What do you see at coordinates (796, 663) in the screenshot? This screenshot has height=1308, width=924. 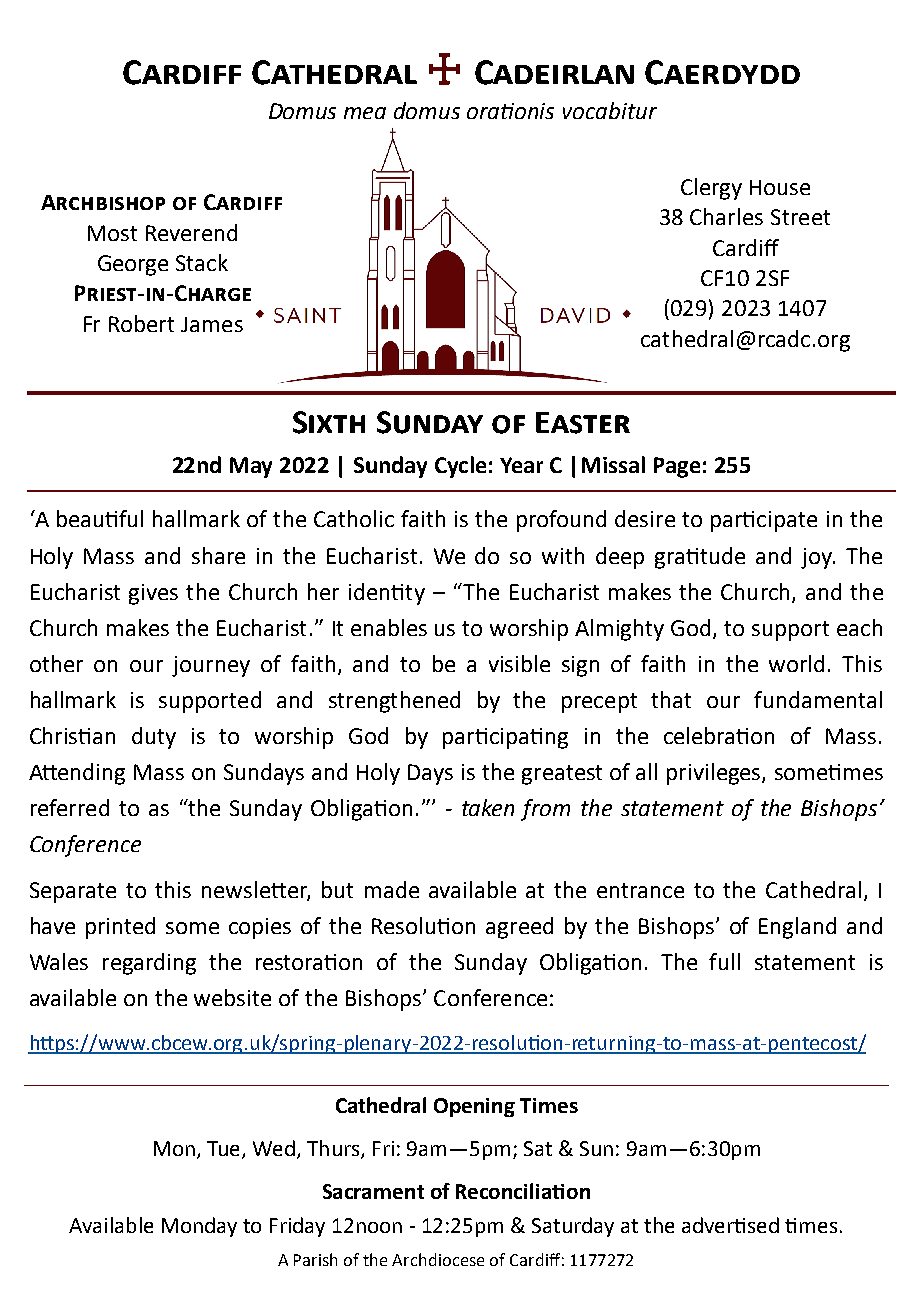 I see `world` at bounding box center [796, 663].
